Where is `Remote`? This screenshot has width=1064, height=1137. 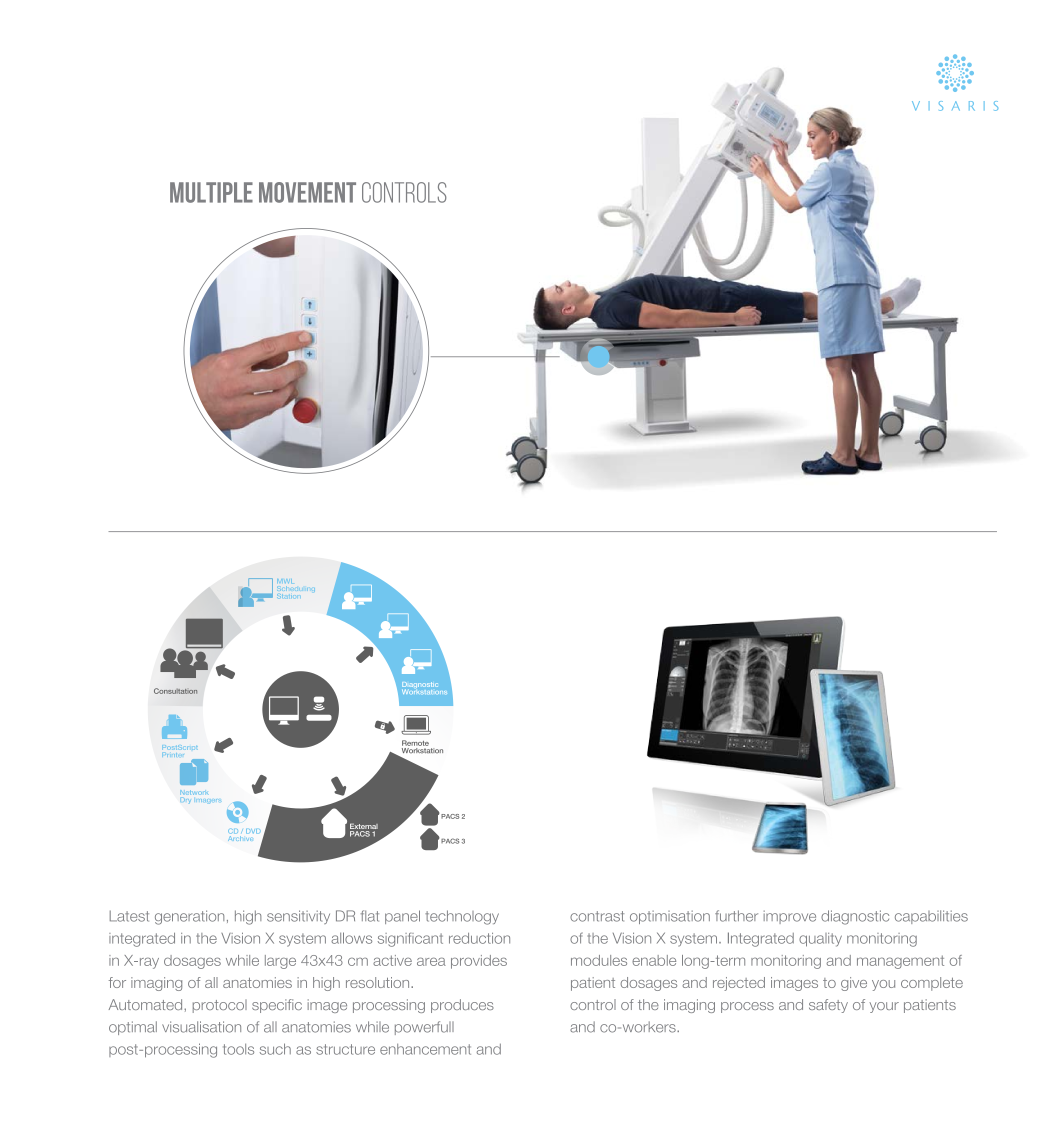 Remote is located at coordinates (415, 743).
